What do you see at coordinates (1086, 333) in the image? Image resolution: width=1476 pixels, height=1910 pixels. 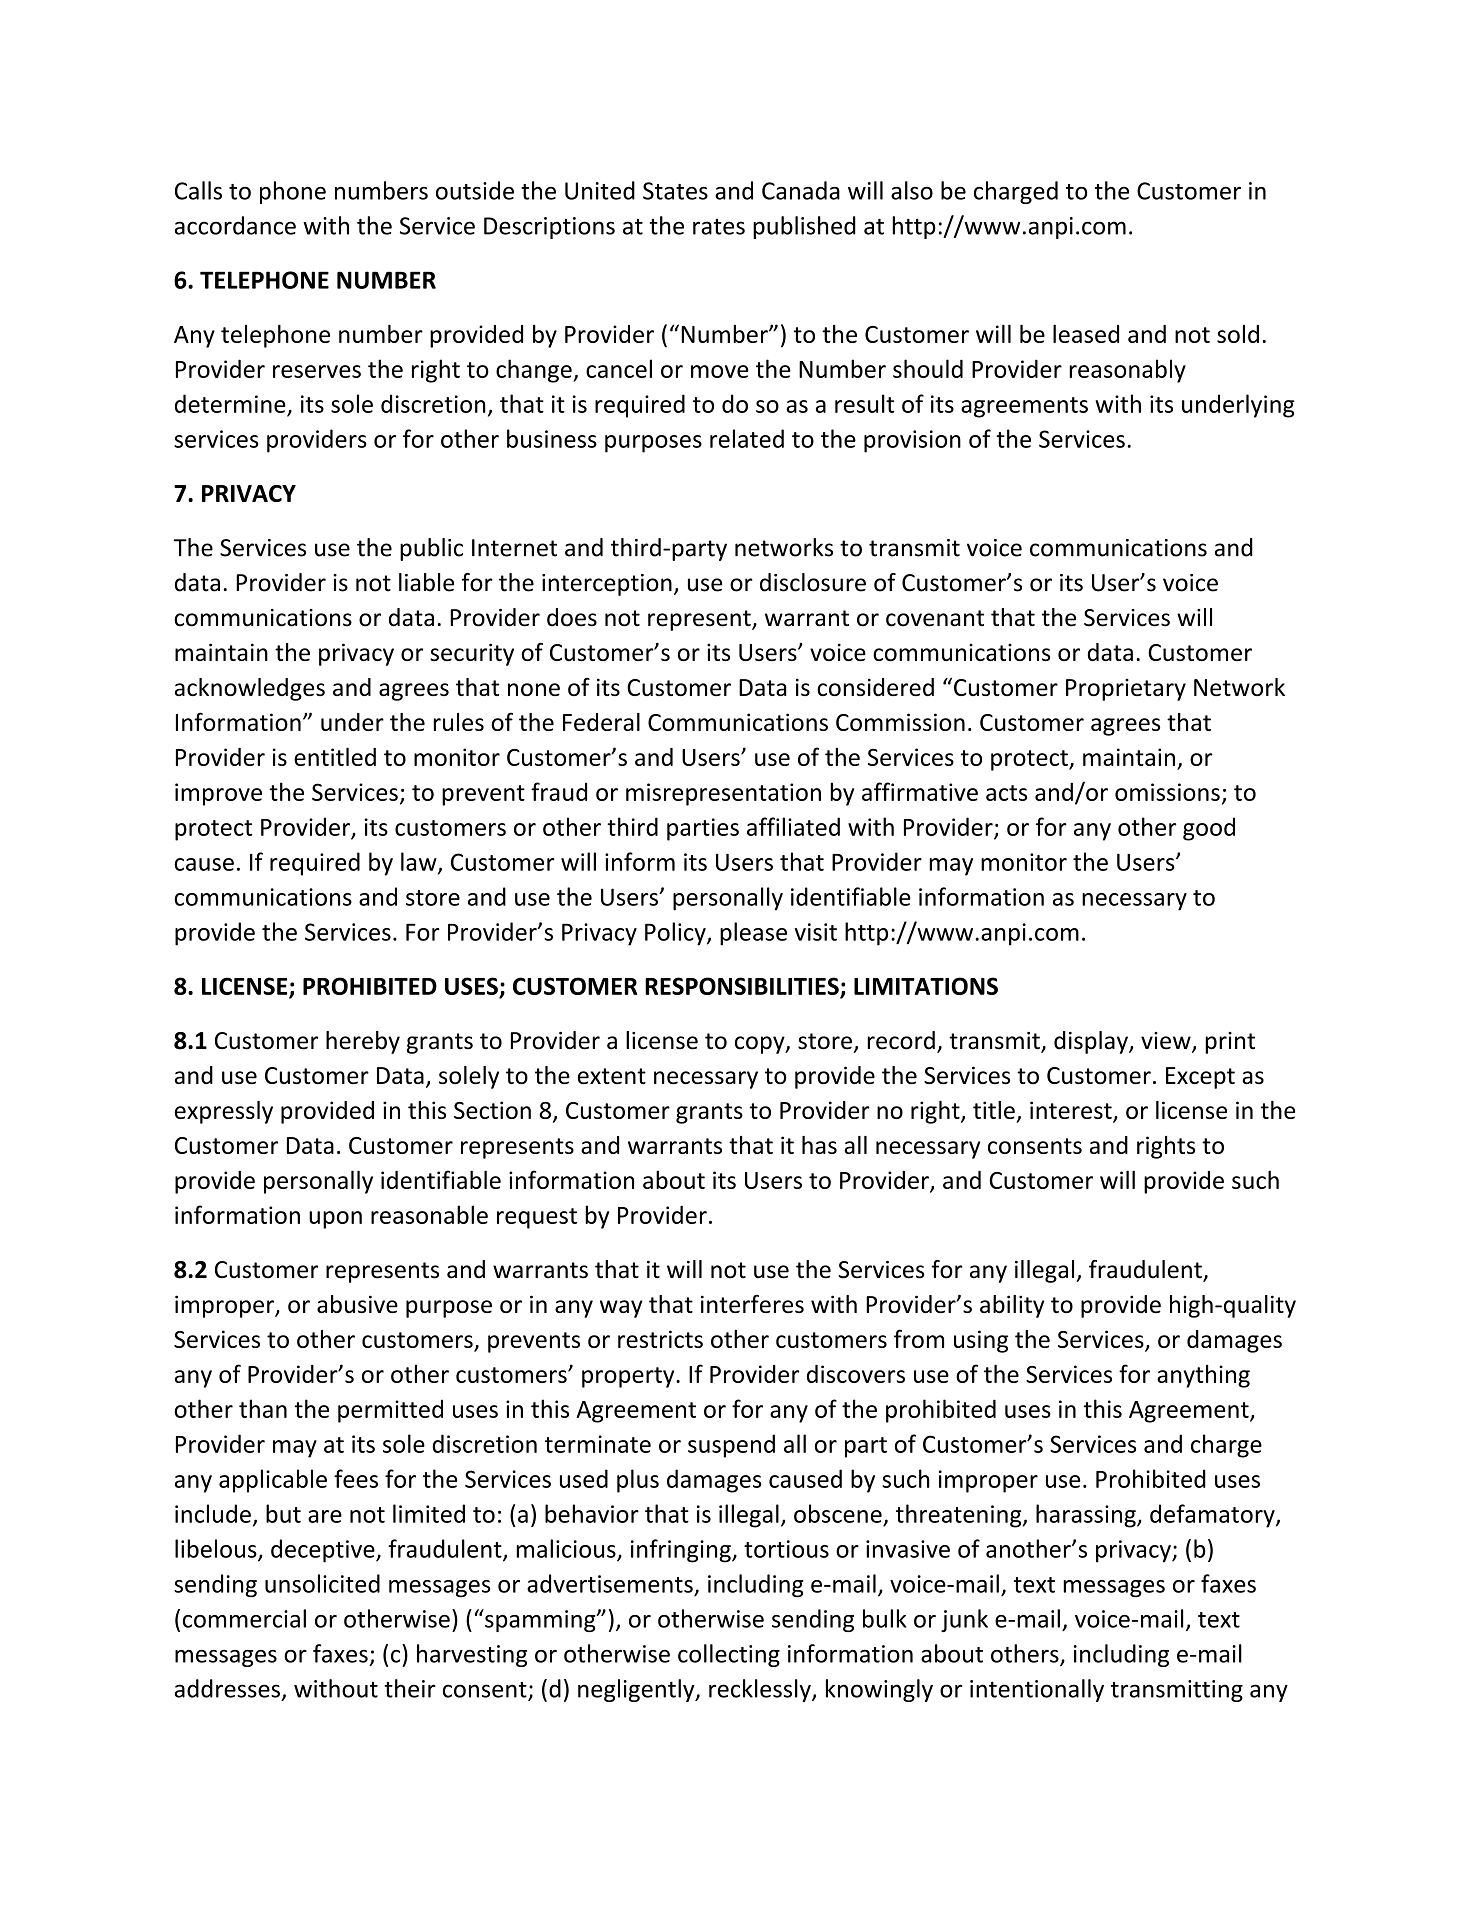 I see `leased` at bounding box center [1086, 333].
